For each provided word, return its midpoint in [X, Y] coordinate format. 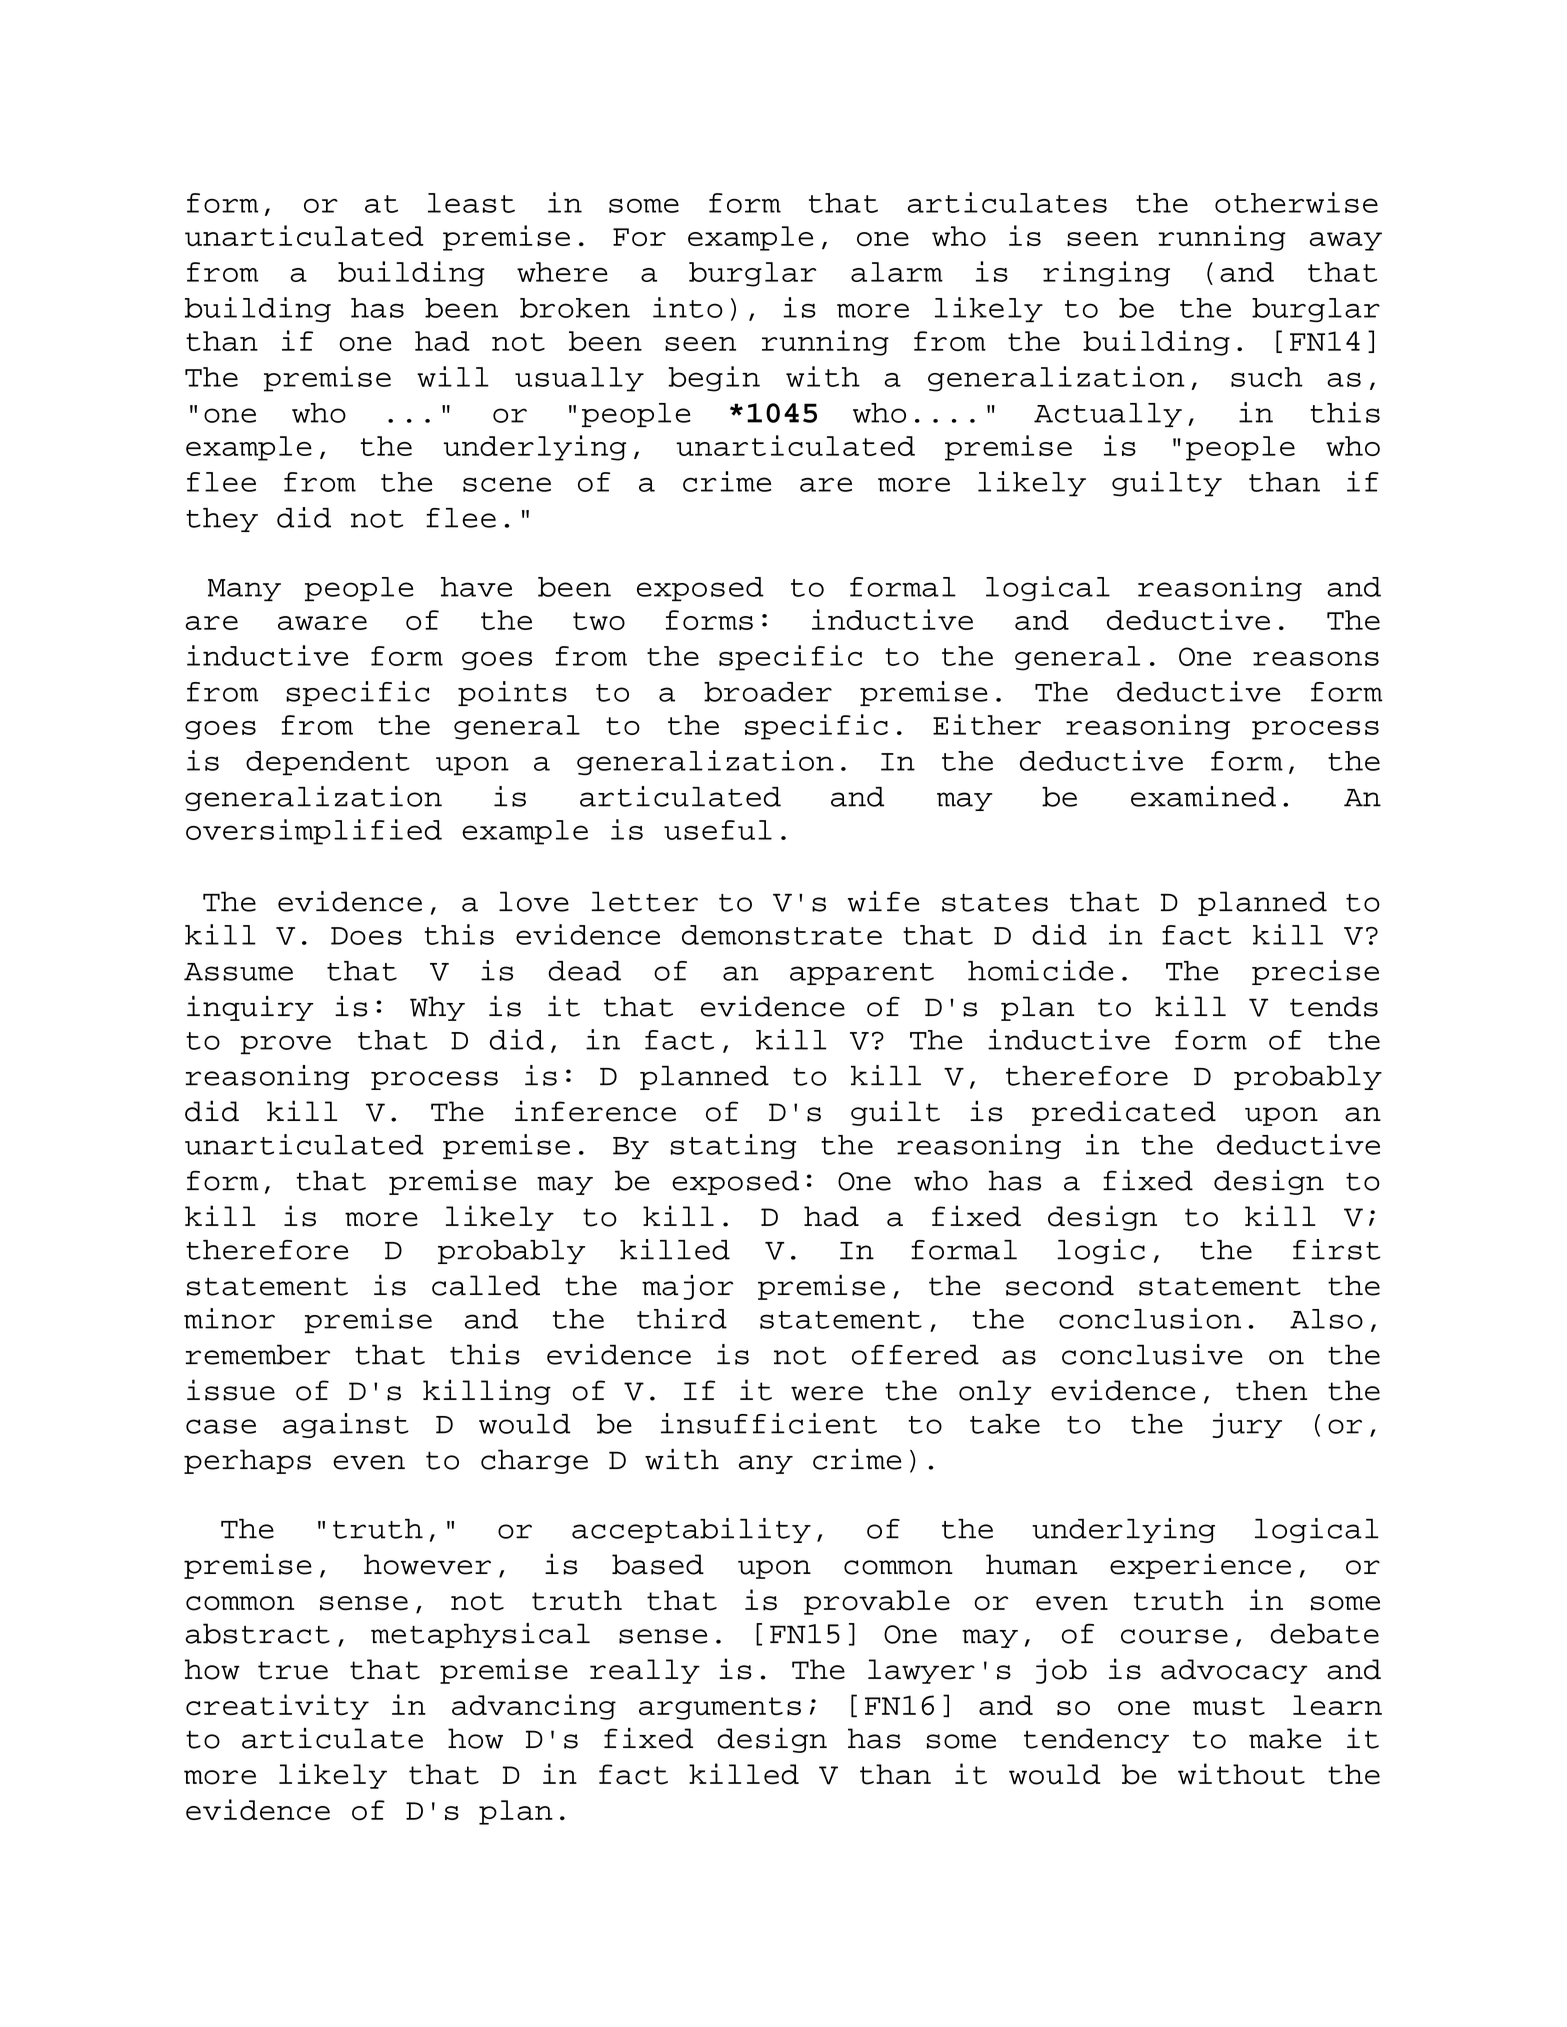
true [293, 1670]
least [471, 203]
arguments [720, 1708]
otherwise [1296, 202]
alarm [897, 272]
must [1229, 1706]
